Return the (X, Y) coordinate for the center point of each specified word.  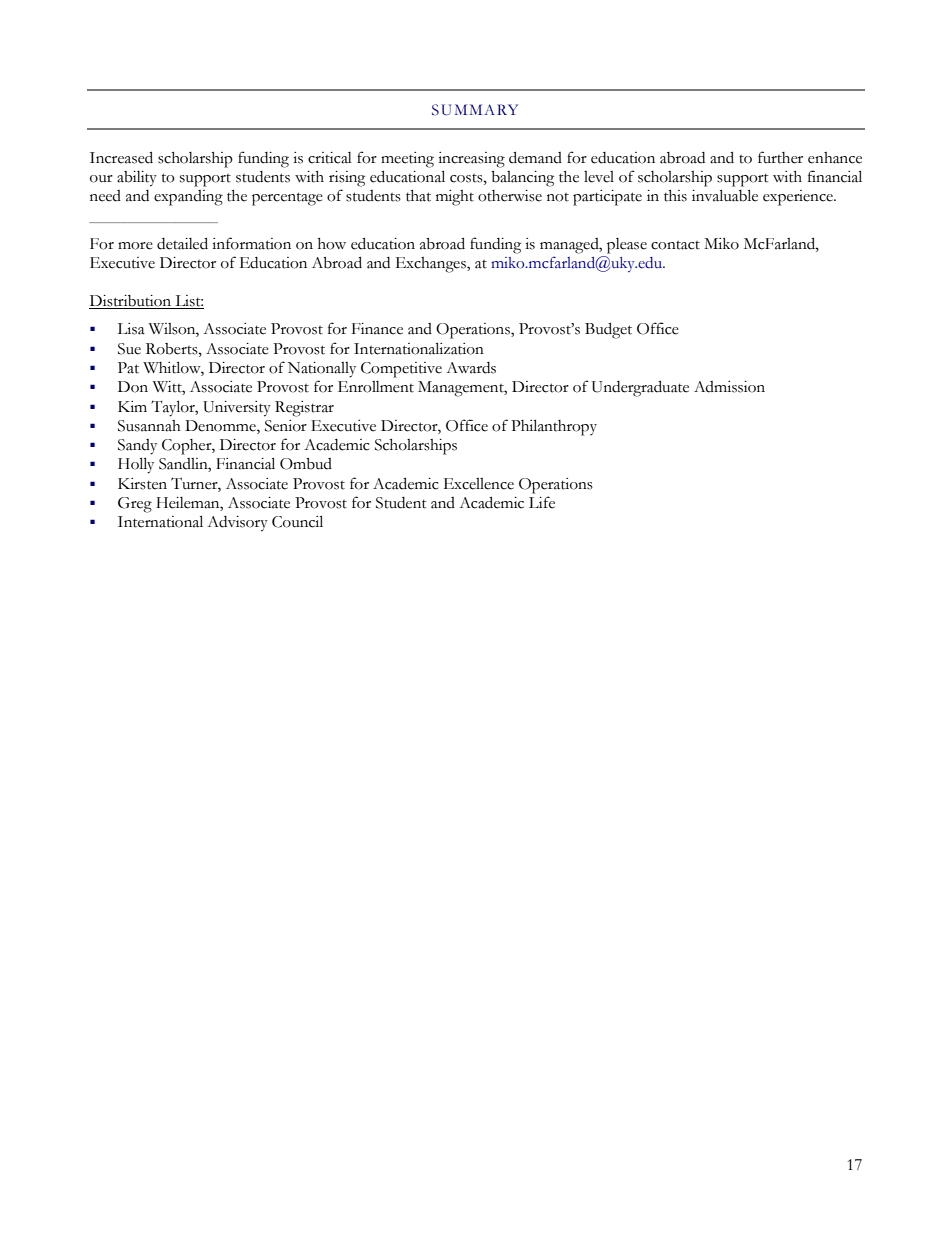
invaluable (725, 195)
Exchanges (432, 265)
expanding (188, 198)
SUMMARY (475, 110)
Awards (471, 368)
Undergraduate (640, 388)
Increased (121, 157)
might (455, 198)
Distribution (131, 302)
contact (675, 245)
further (780, 157)
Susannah (149, 426)
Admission (729, 387)
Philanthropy (554, 427)
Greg (135, 505)
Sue (129, 349)
